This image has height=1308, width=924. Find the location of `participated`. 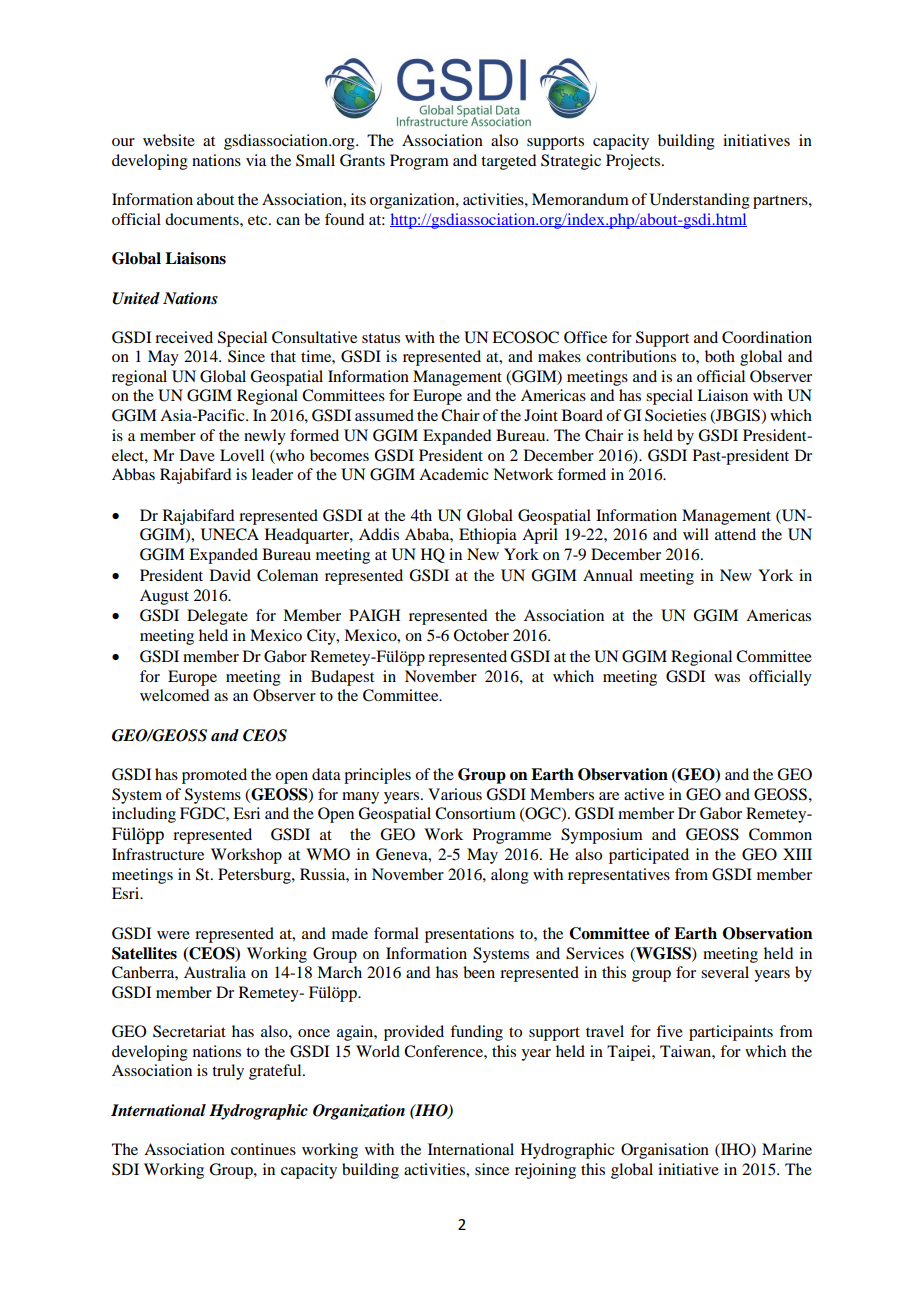

participated is located at coordinates (649, 856).
